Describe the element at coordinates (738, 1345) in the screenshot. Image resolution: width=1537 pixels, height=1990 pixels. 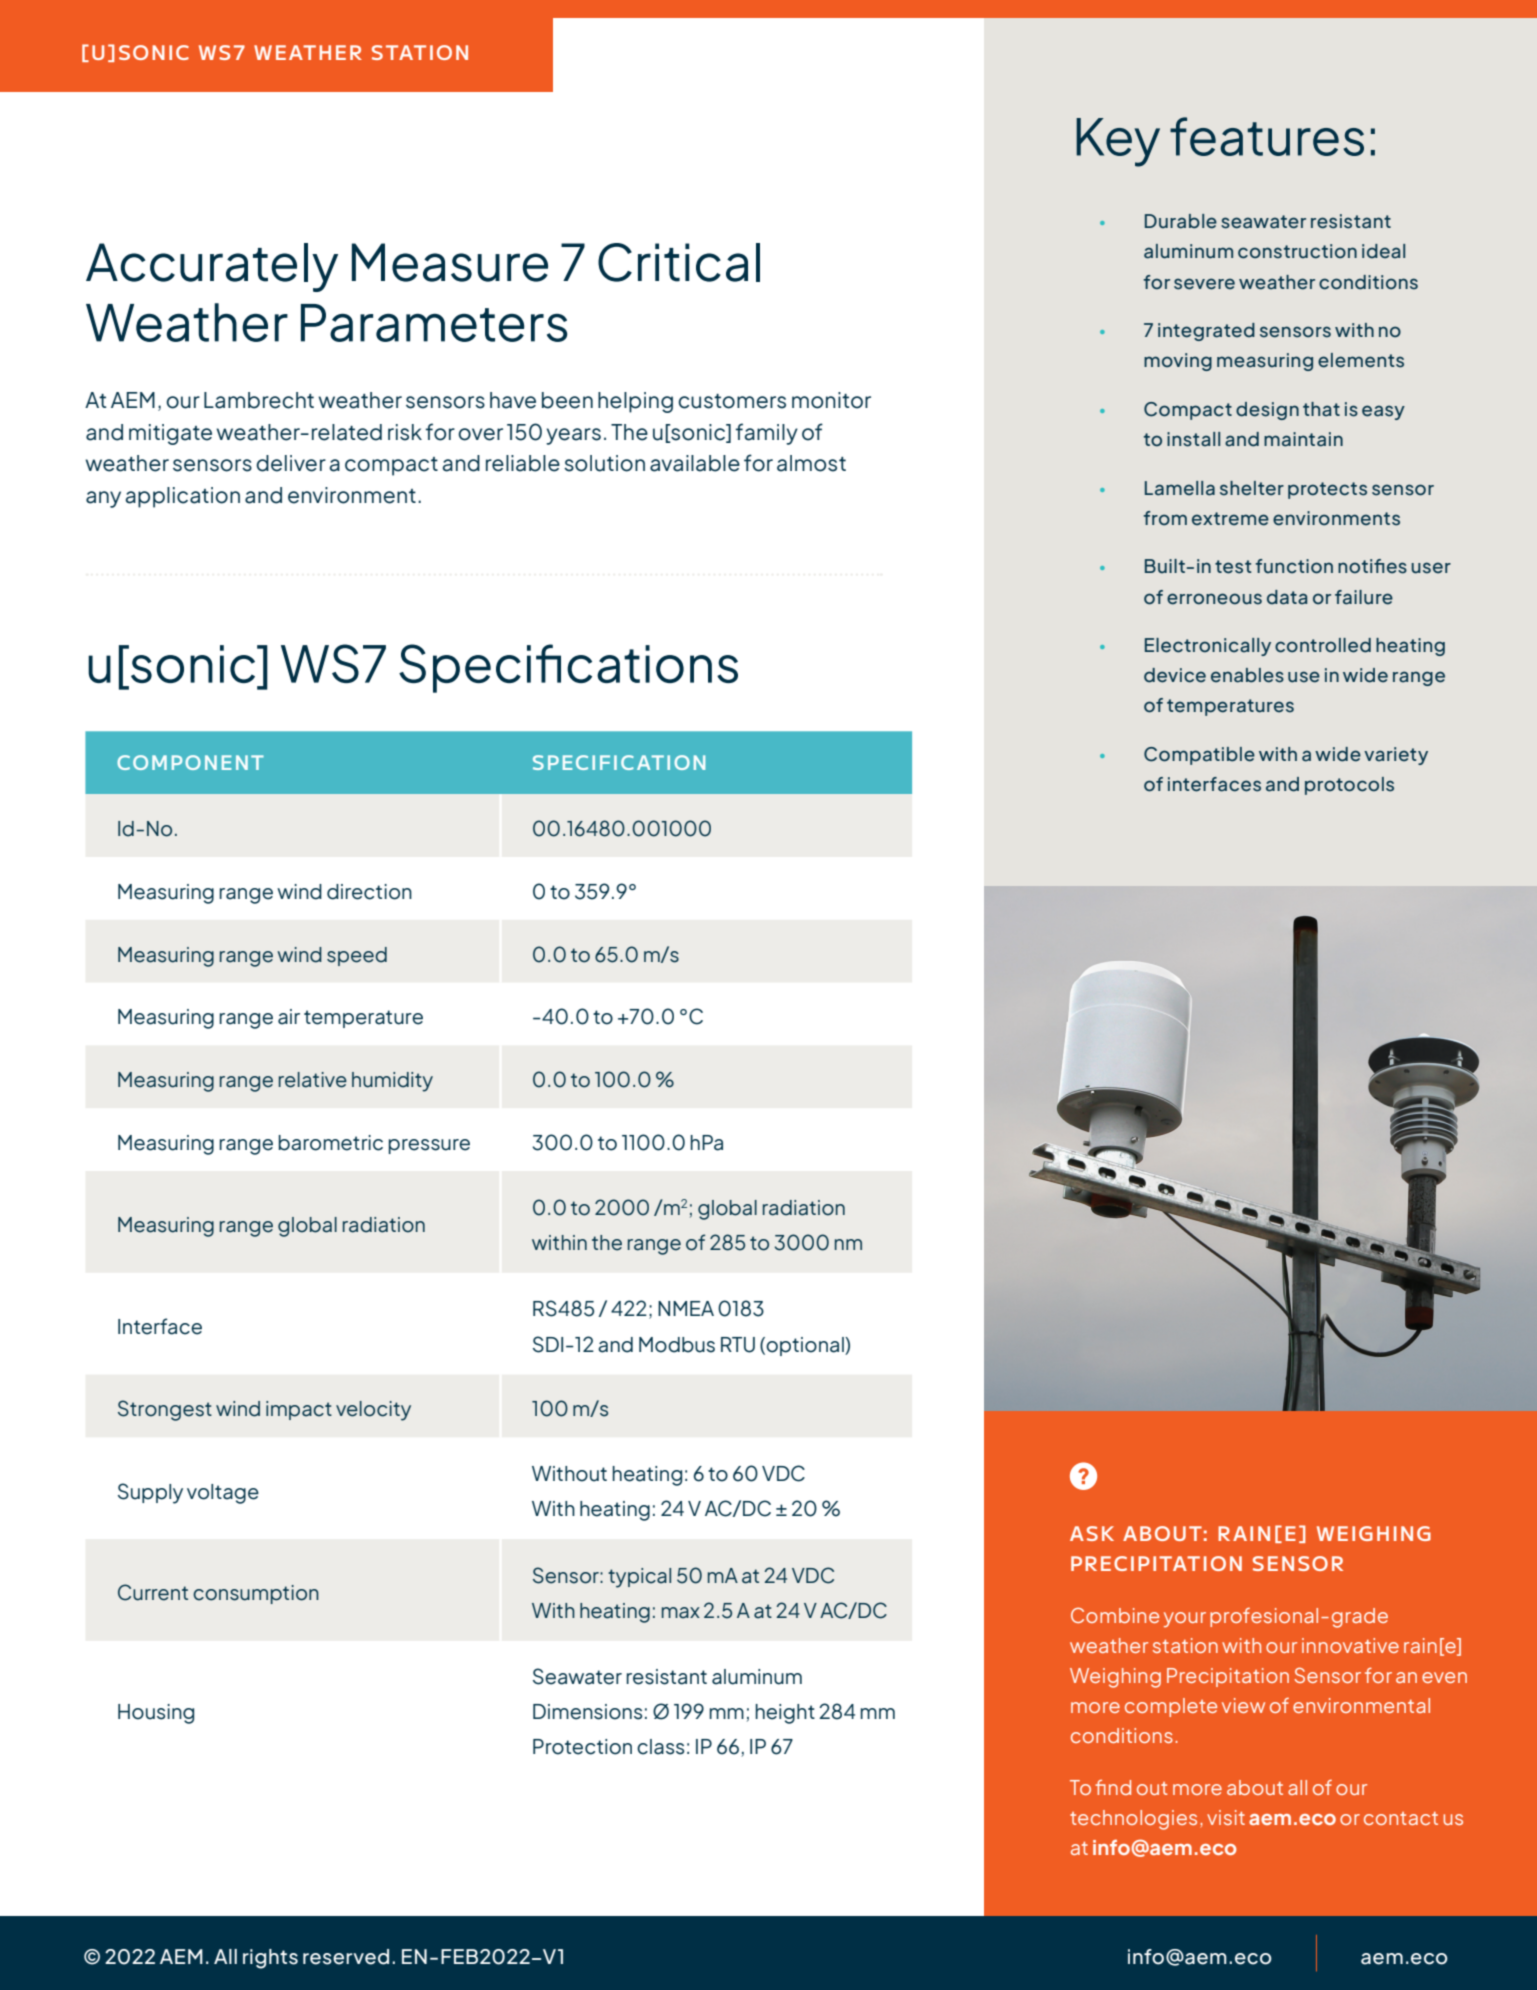
I see `RTU` at that location.
